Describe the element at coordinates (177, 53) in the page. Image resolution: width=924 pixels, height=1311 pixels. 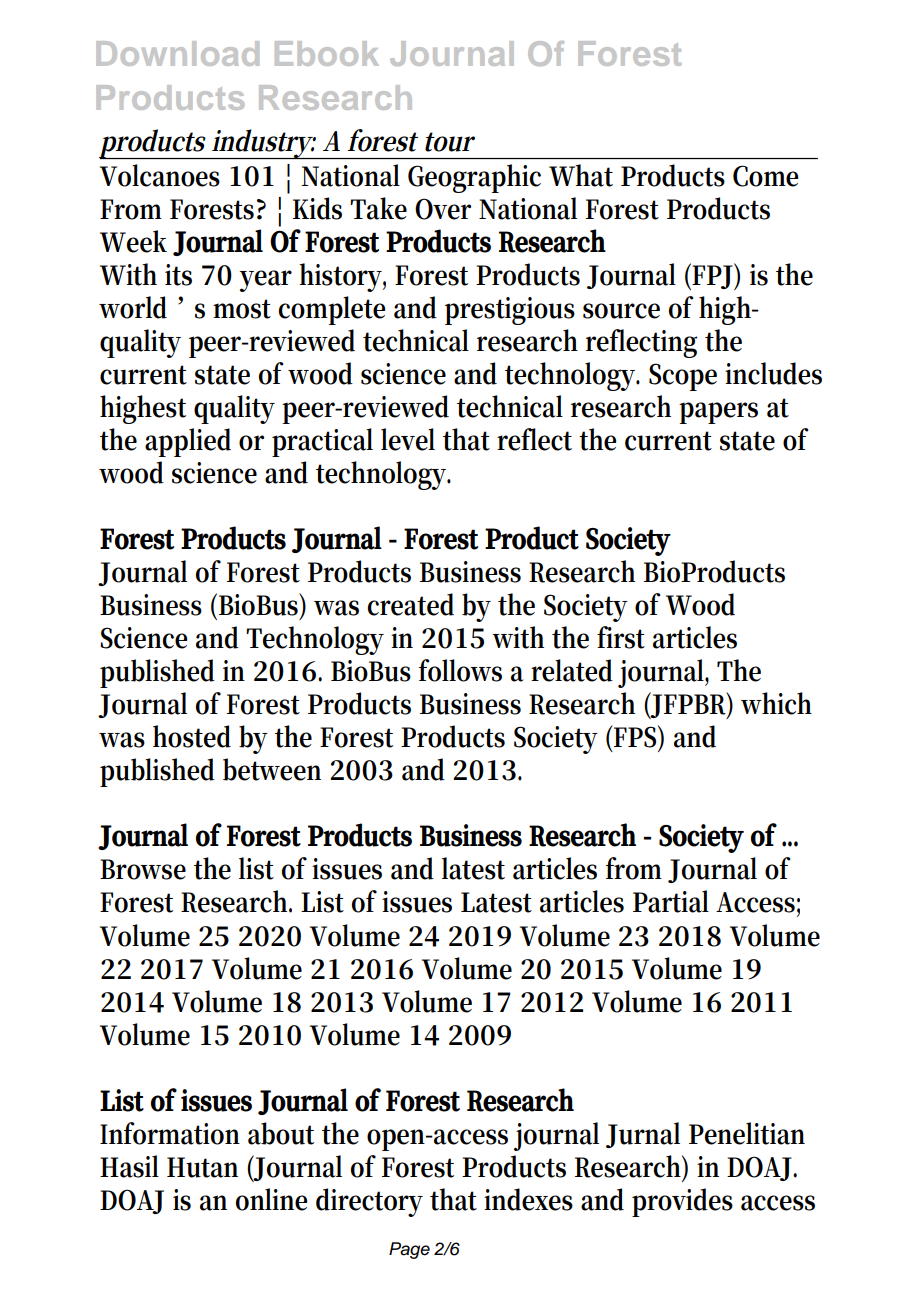
I see `Download` at that location.
